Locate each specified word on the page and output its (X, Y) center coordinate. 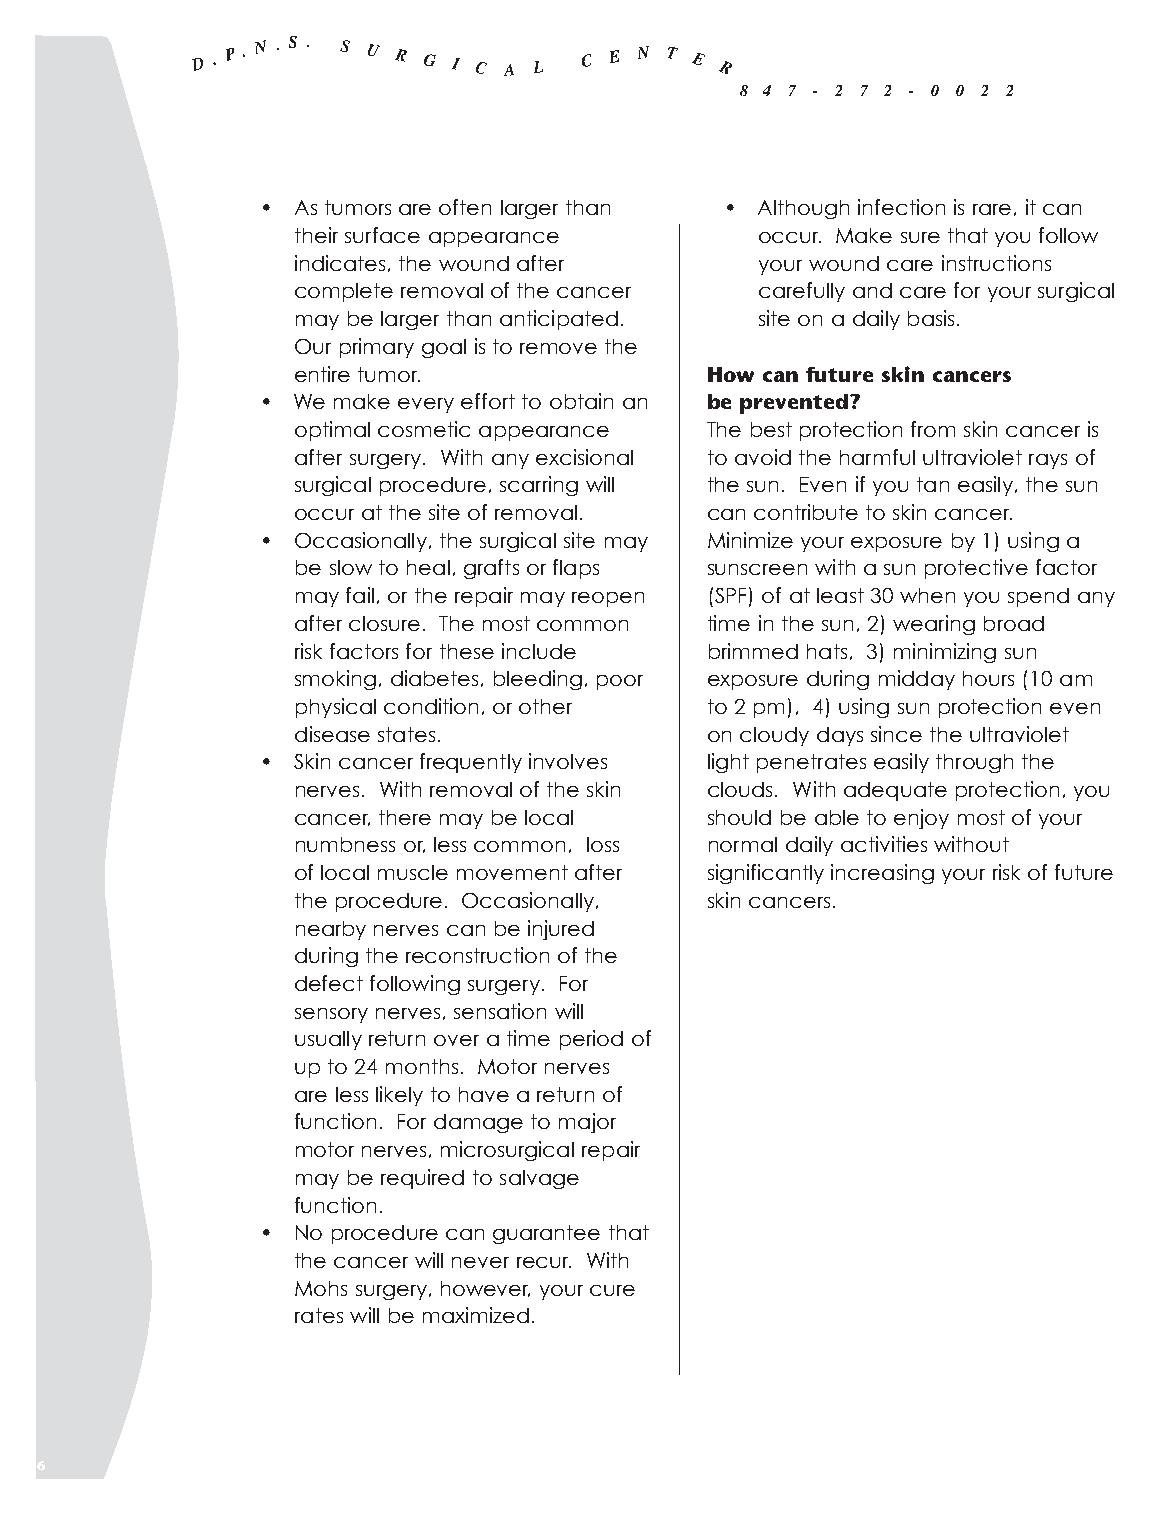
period (591, 1040)
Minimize (750, 540)
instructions (996, 263)
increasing (882, 874)
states (406, 734)
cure (612, 1290)
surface (382, 235)
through (974, 763)
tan (933, 484)
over (456, 1040)
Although (803, 209)
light (728, 763)
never (480, 1262)
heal (428, 567)
